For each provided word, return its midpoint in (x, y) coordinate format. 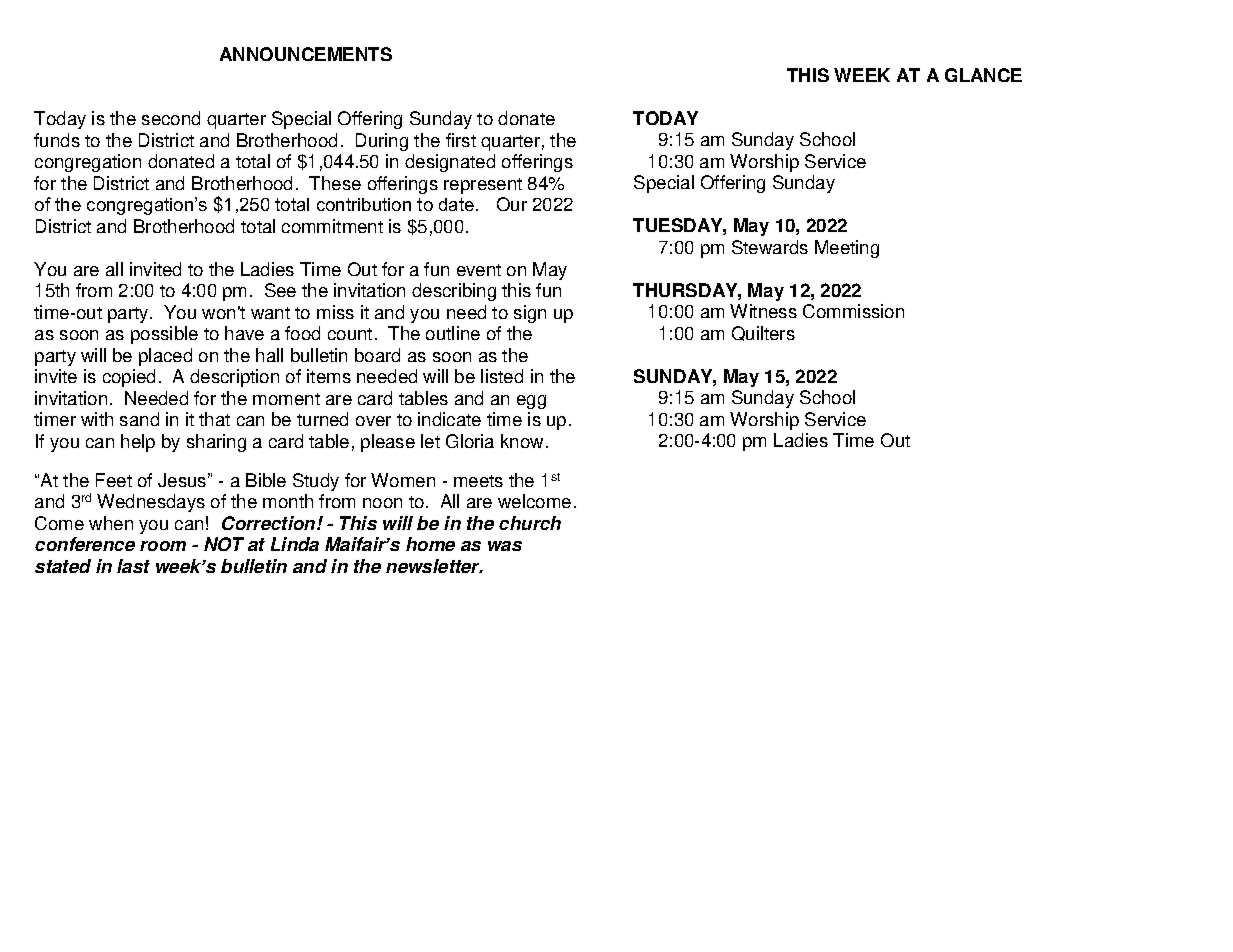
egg (531, 402)
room (163, 546)
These (335, 183)
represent (483, 186)
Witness (763, 311)
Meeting (847, 249)
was (505, 546)
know (524, 441)
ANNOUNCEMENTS (306, 54)
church (530, 523)
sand (139, 419)
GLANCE (983, 75)
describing (454, 292)
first (461, 140)
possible (164, 335)
